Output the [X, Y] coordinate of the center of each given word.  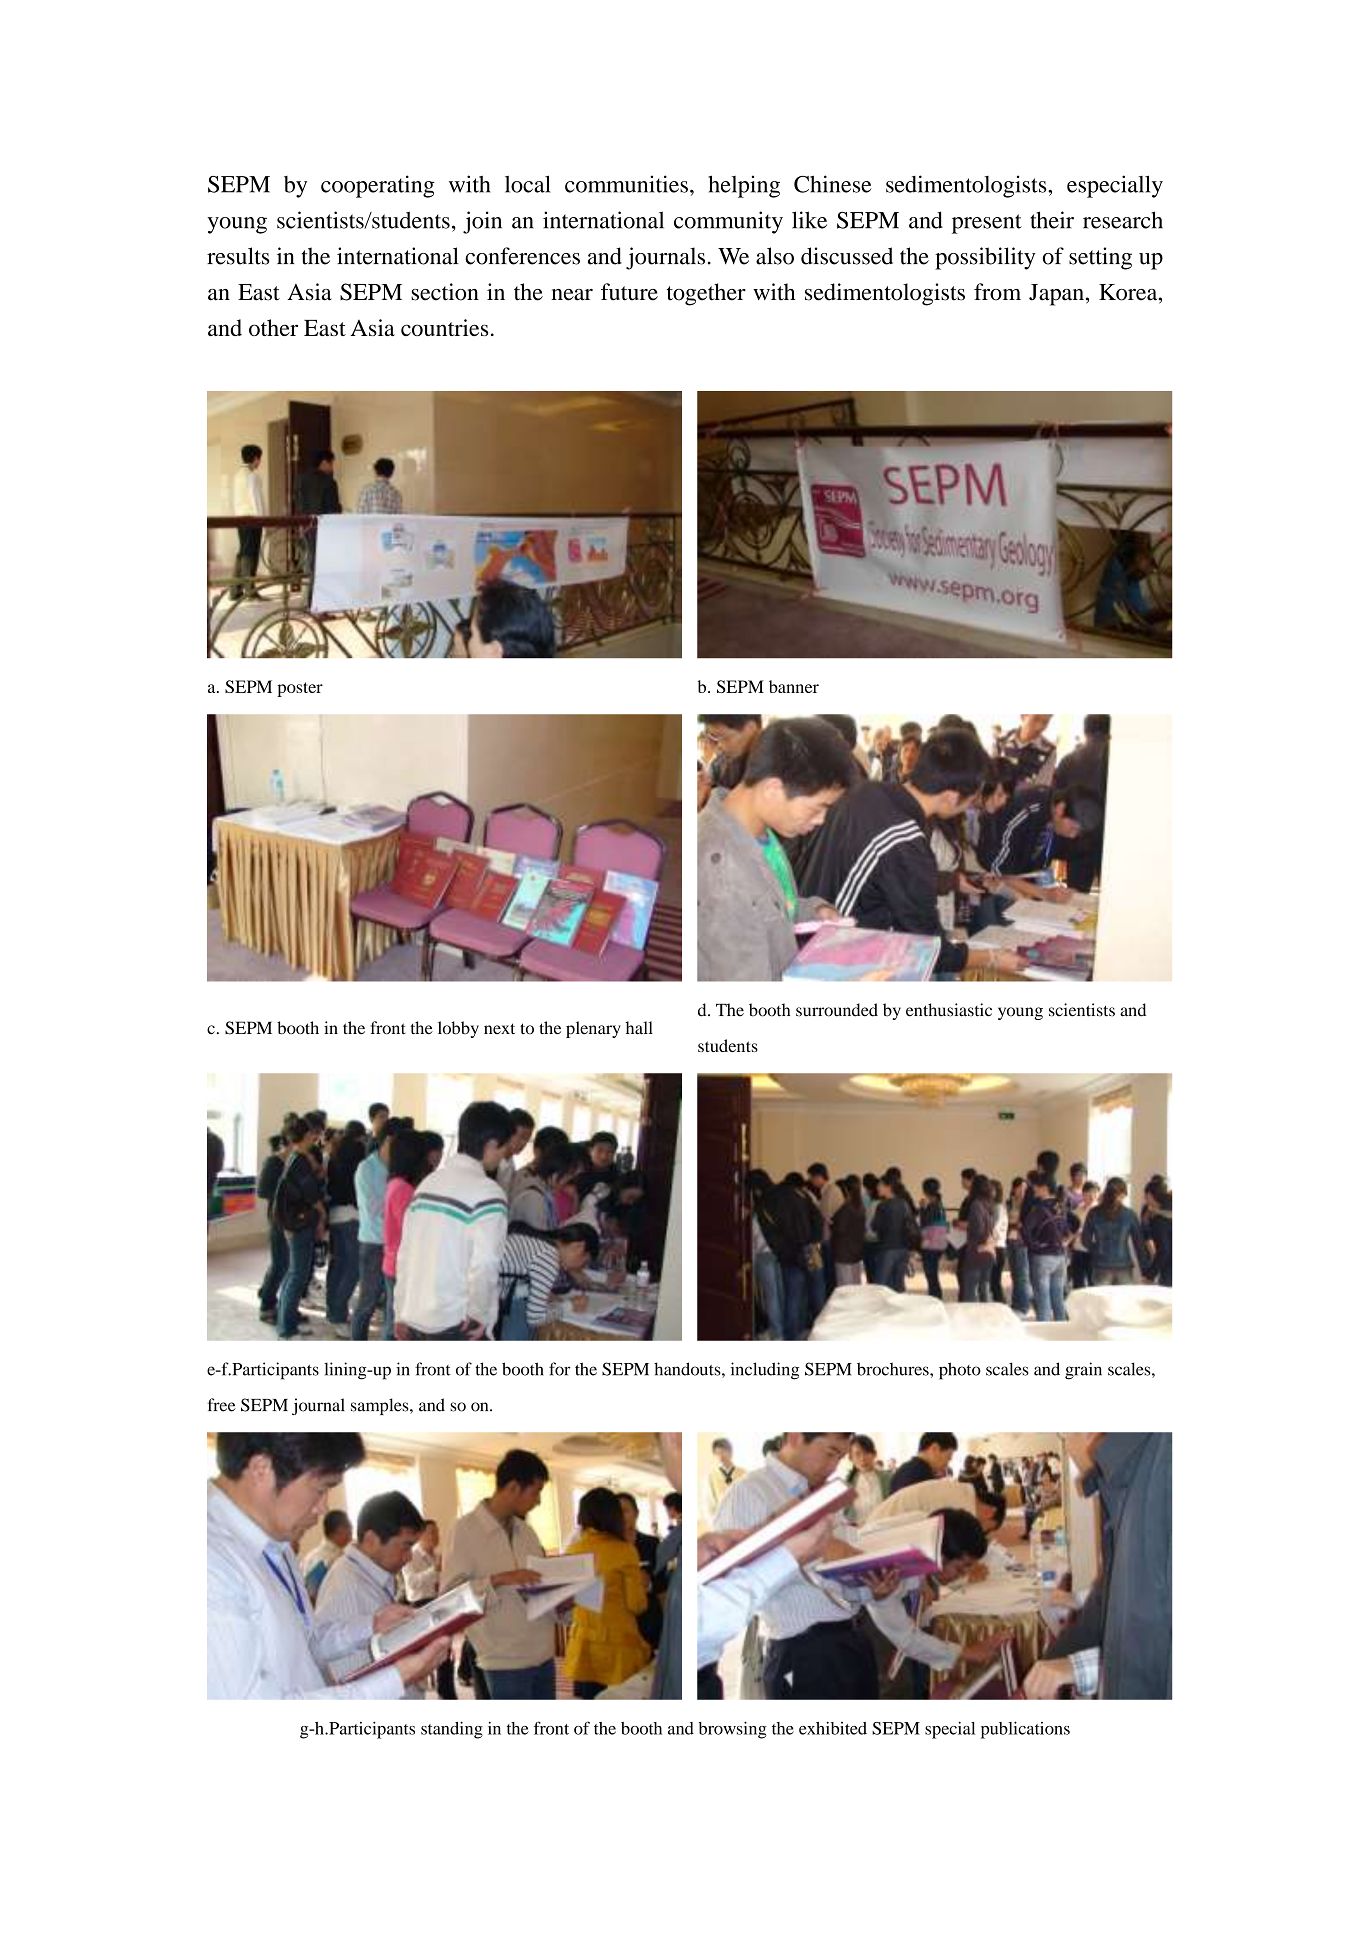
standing [452, 1730]
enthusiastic [949, 1010]
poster [300, 689]
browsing [732, 1730]
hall [639, 1028]
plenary [593, 1029]
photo [960, 1371]
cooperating [378, 186]
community [728, 222]
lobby [458, 1029]
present [987, 224]
